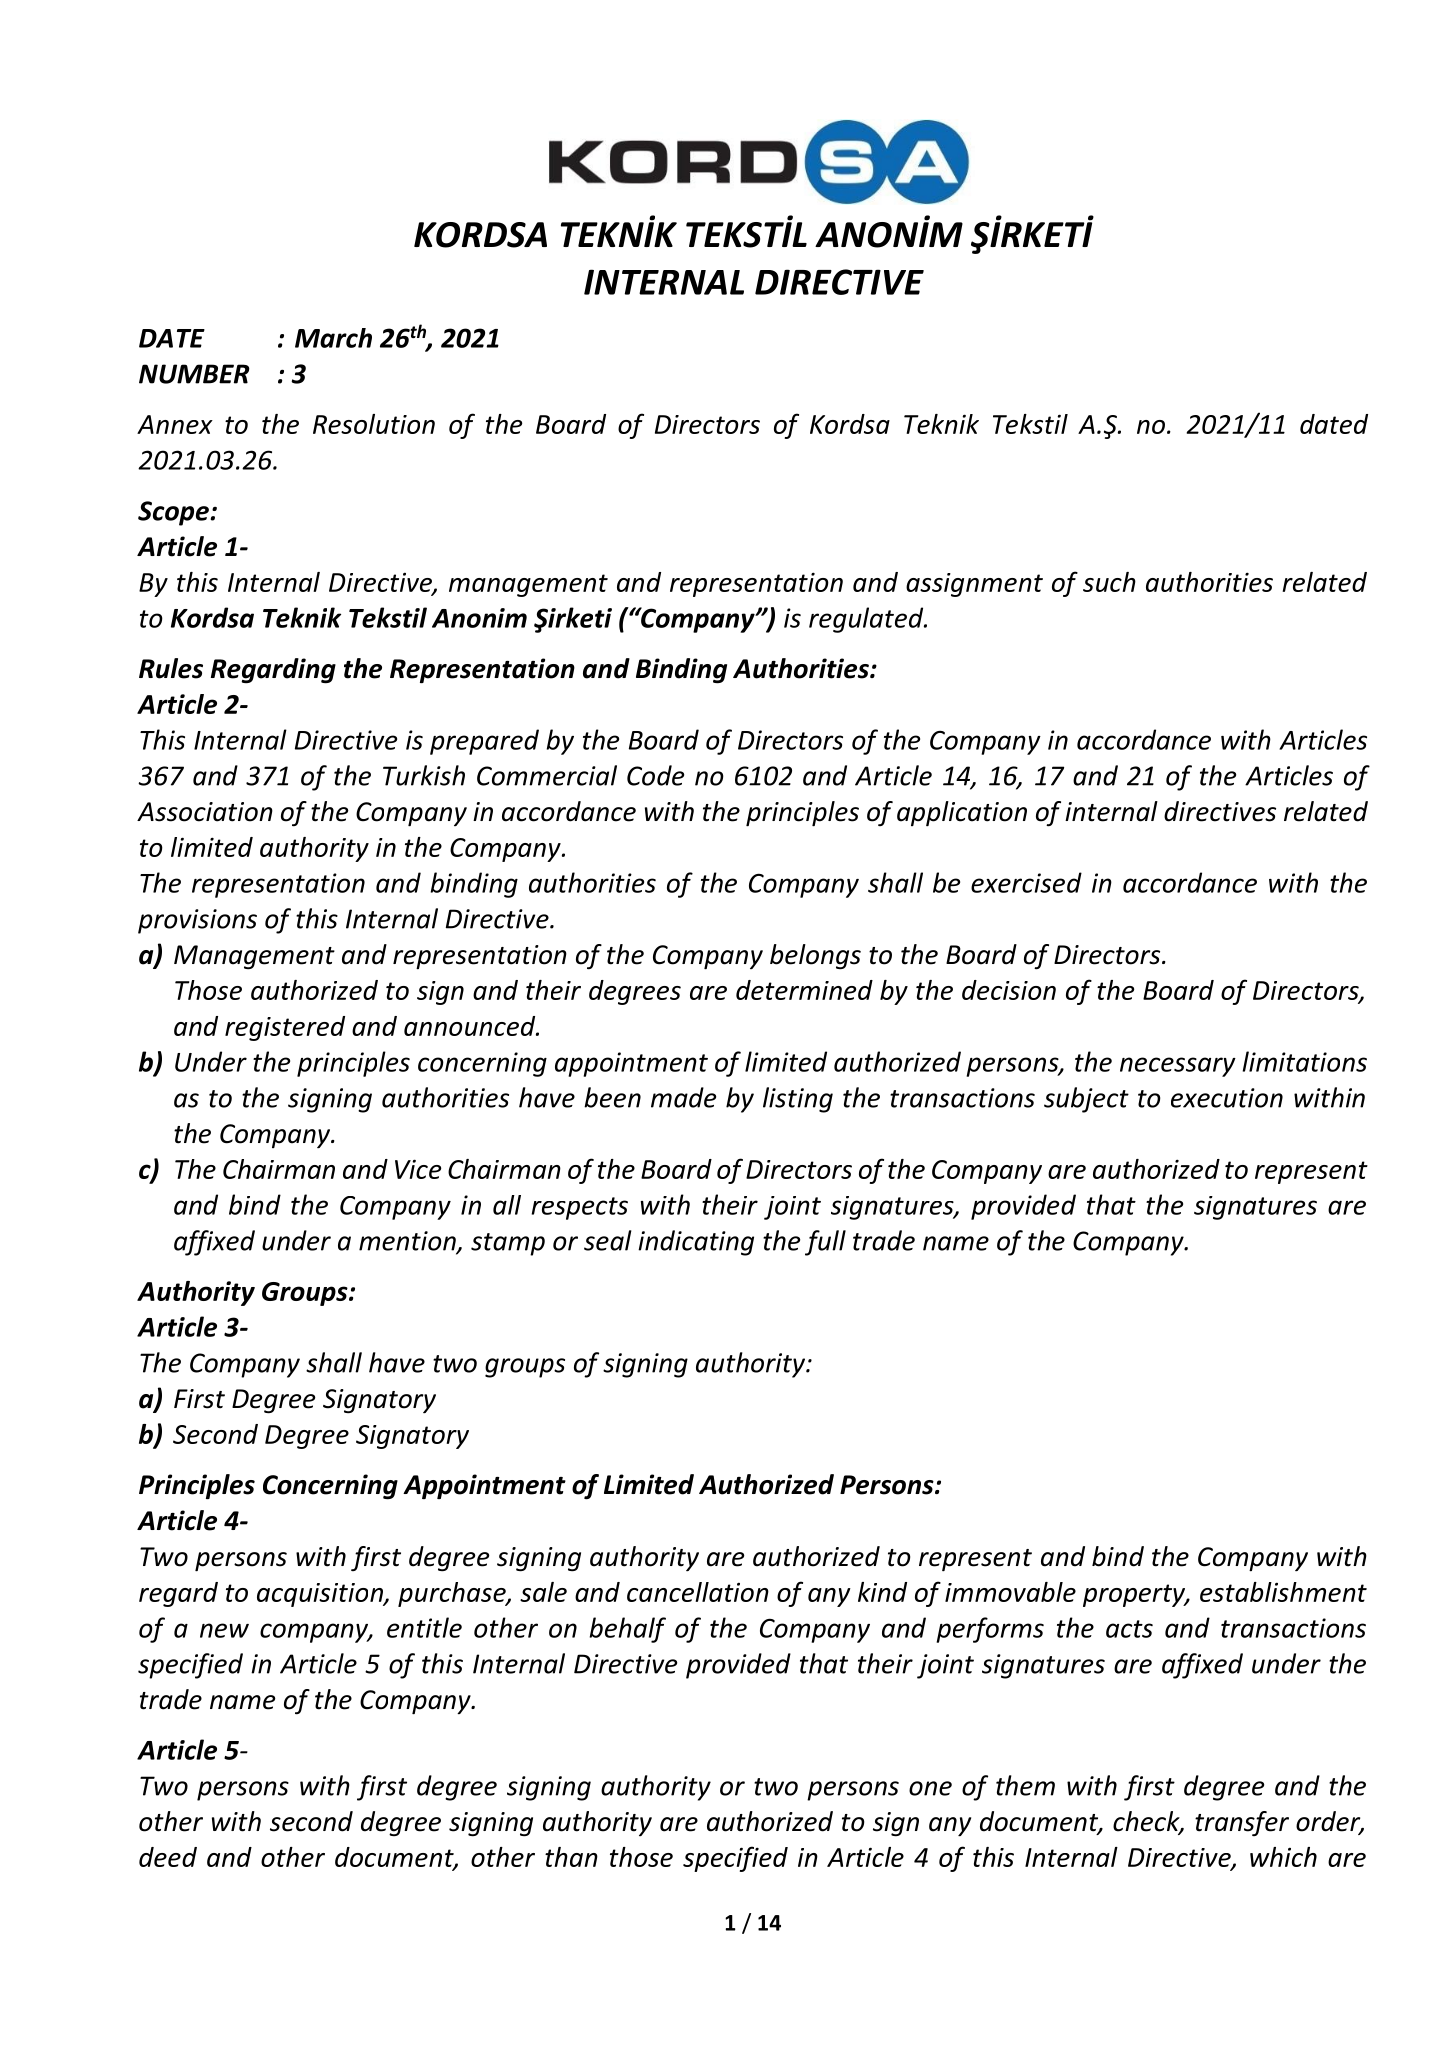 This image has height=2056, width=1454. Describe the element at coordinates (333, 338) in the image. I see `March` at that location.
